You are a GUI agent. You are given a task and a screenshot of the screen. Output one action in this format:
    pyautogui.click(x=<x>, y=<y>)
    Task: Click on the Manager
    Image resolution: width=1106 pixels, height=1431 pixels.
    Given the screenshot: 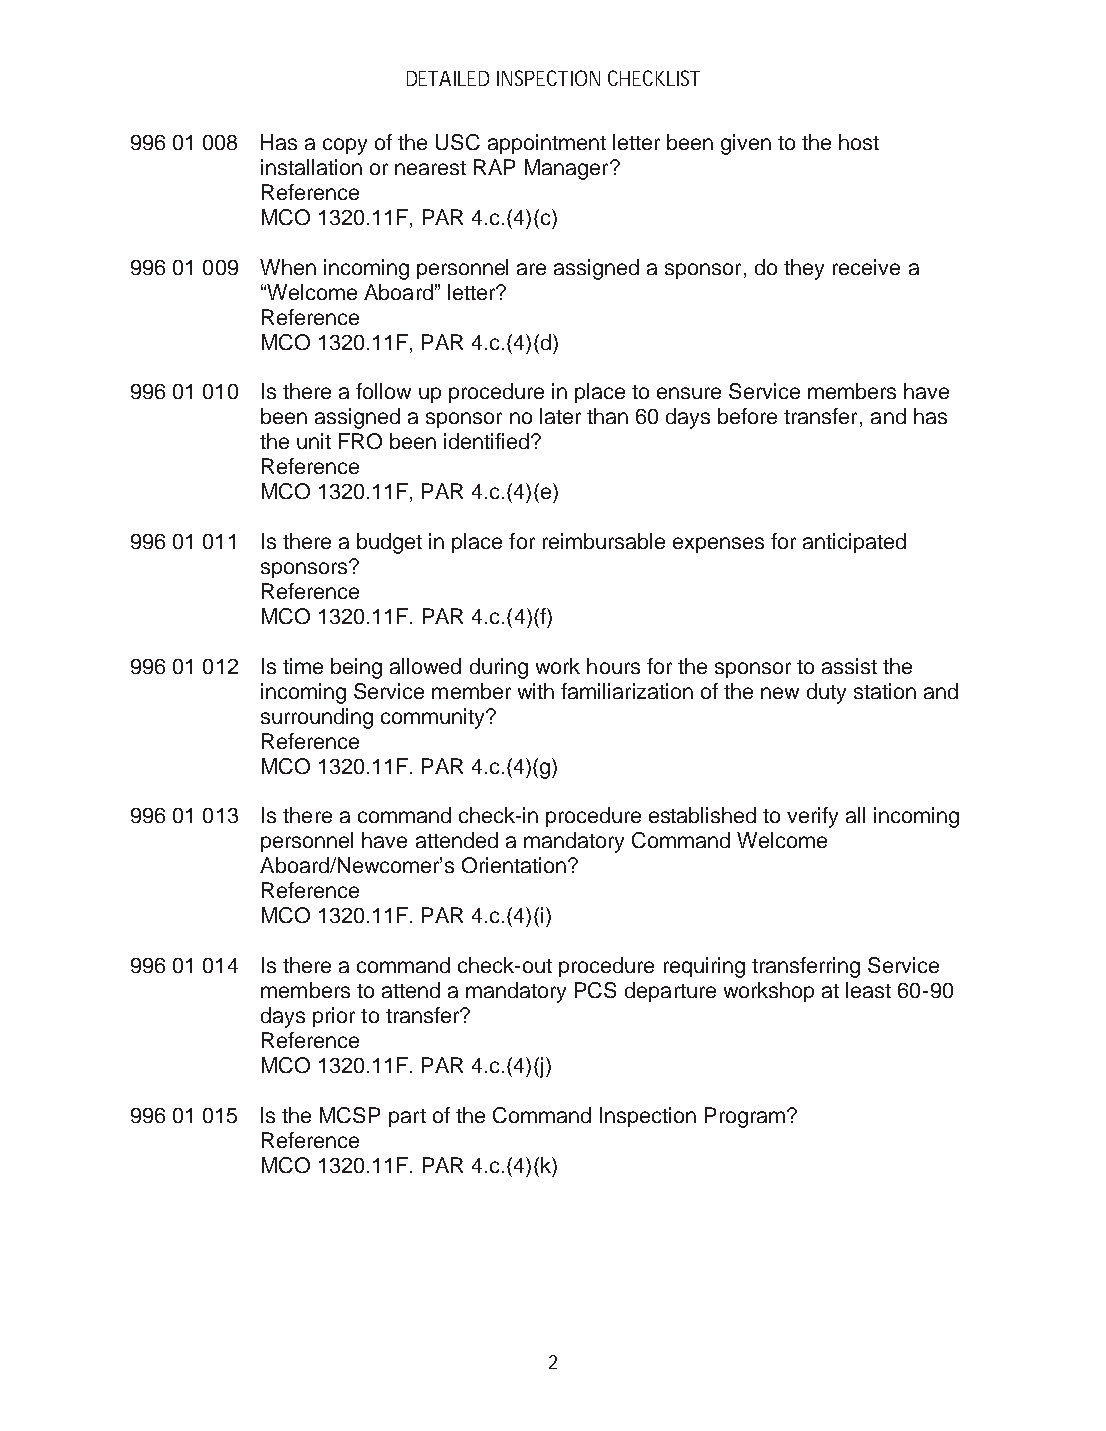 What is the action you would take?
    pyautogui.click(x=568, y=169)
